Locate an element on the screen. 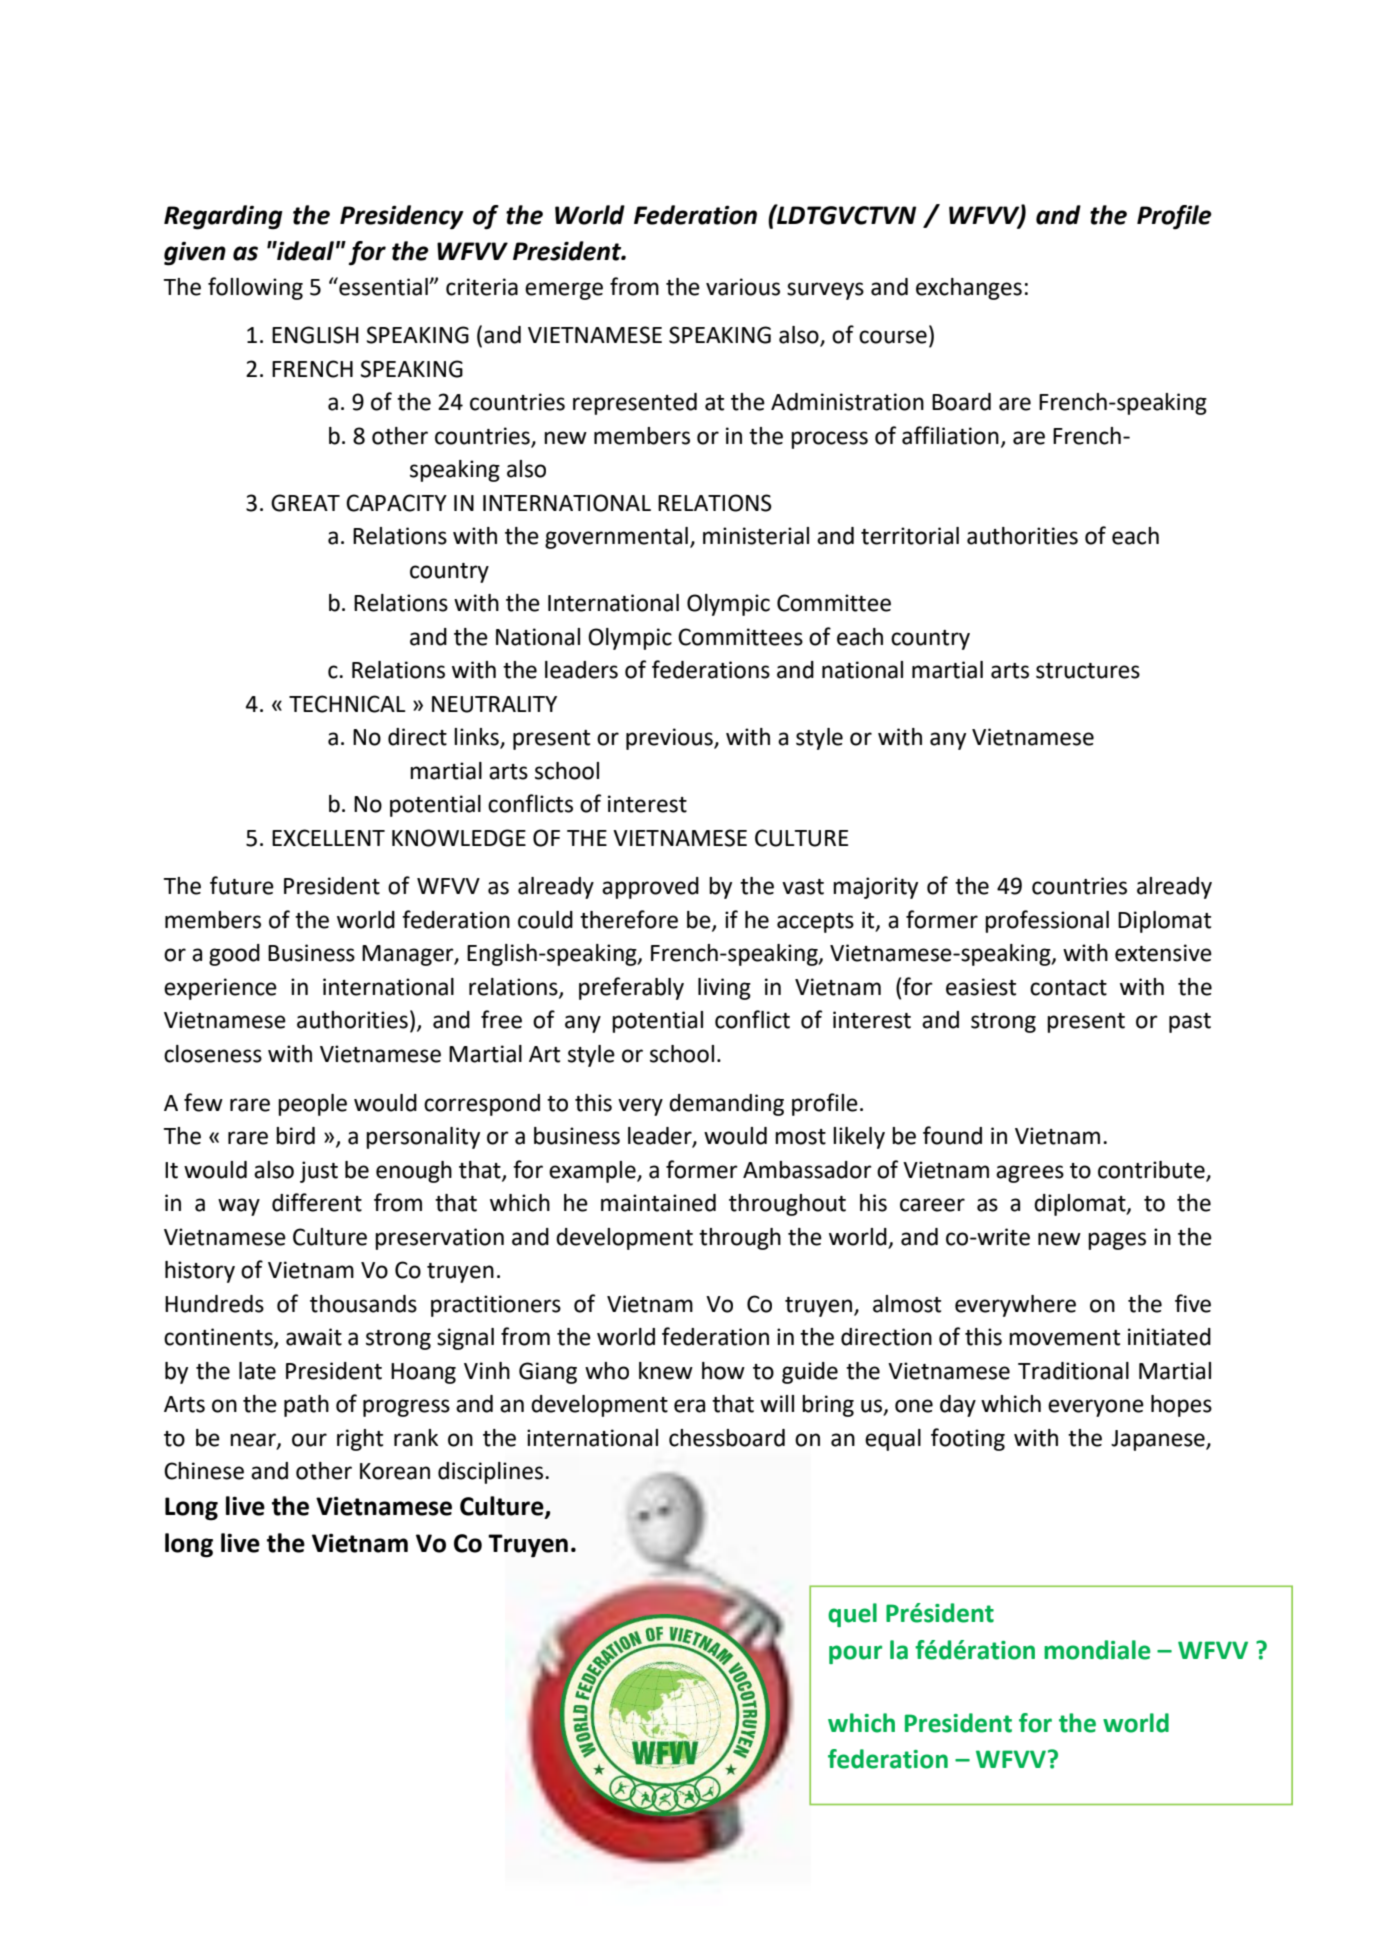  pages is located at coordinates (1117, 1241).
